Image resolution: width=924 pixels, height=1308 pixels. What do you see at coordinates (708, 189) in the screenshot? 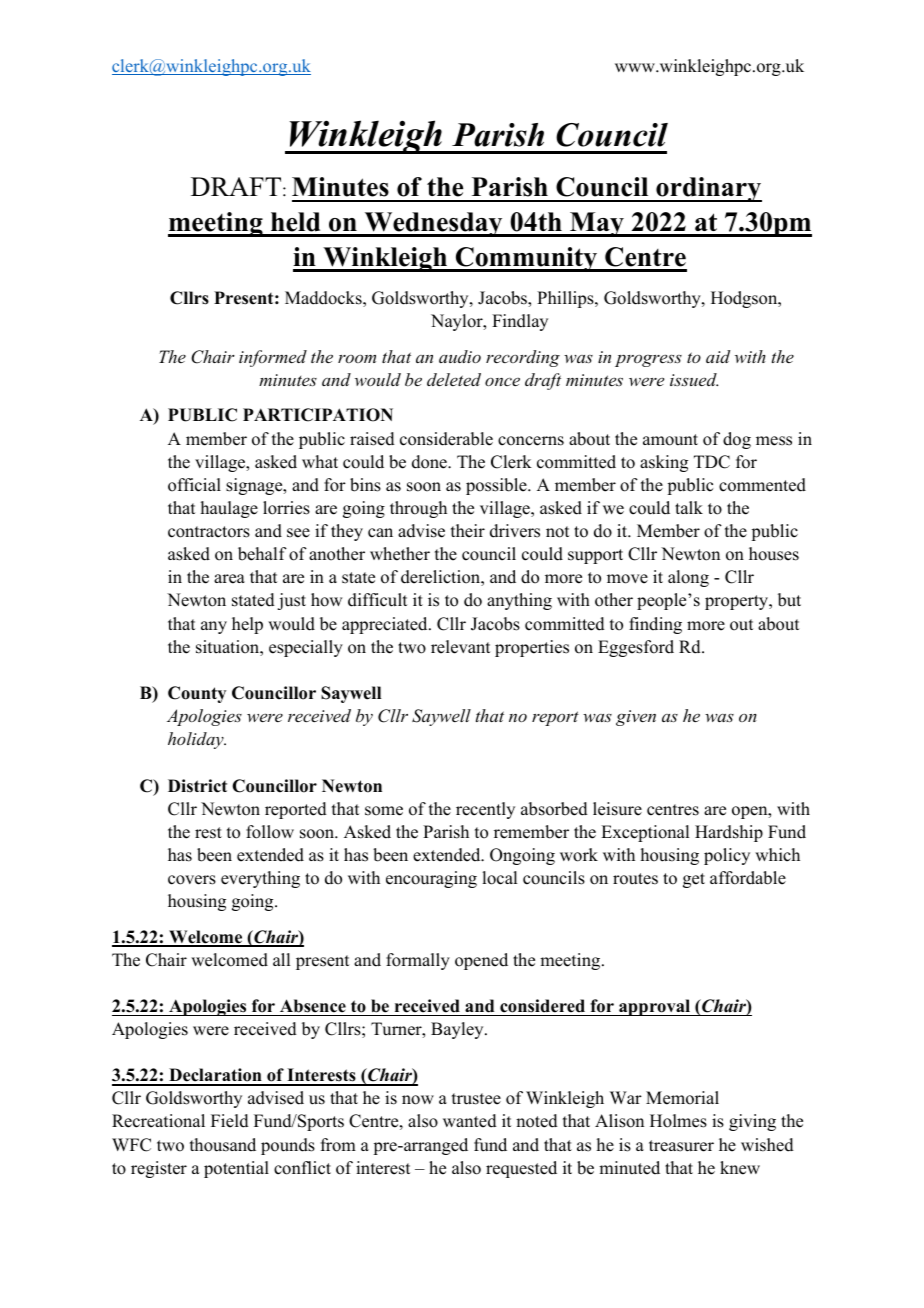
I see `ordinary` at bounding box center [708, 189].
